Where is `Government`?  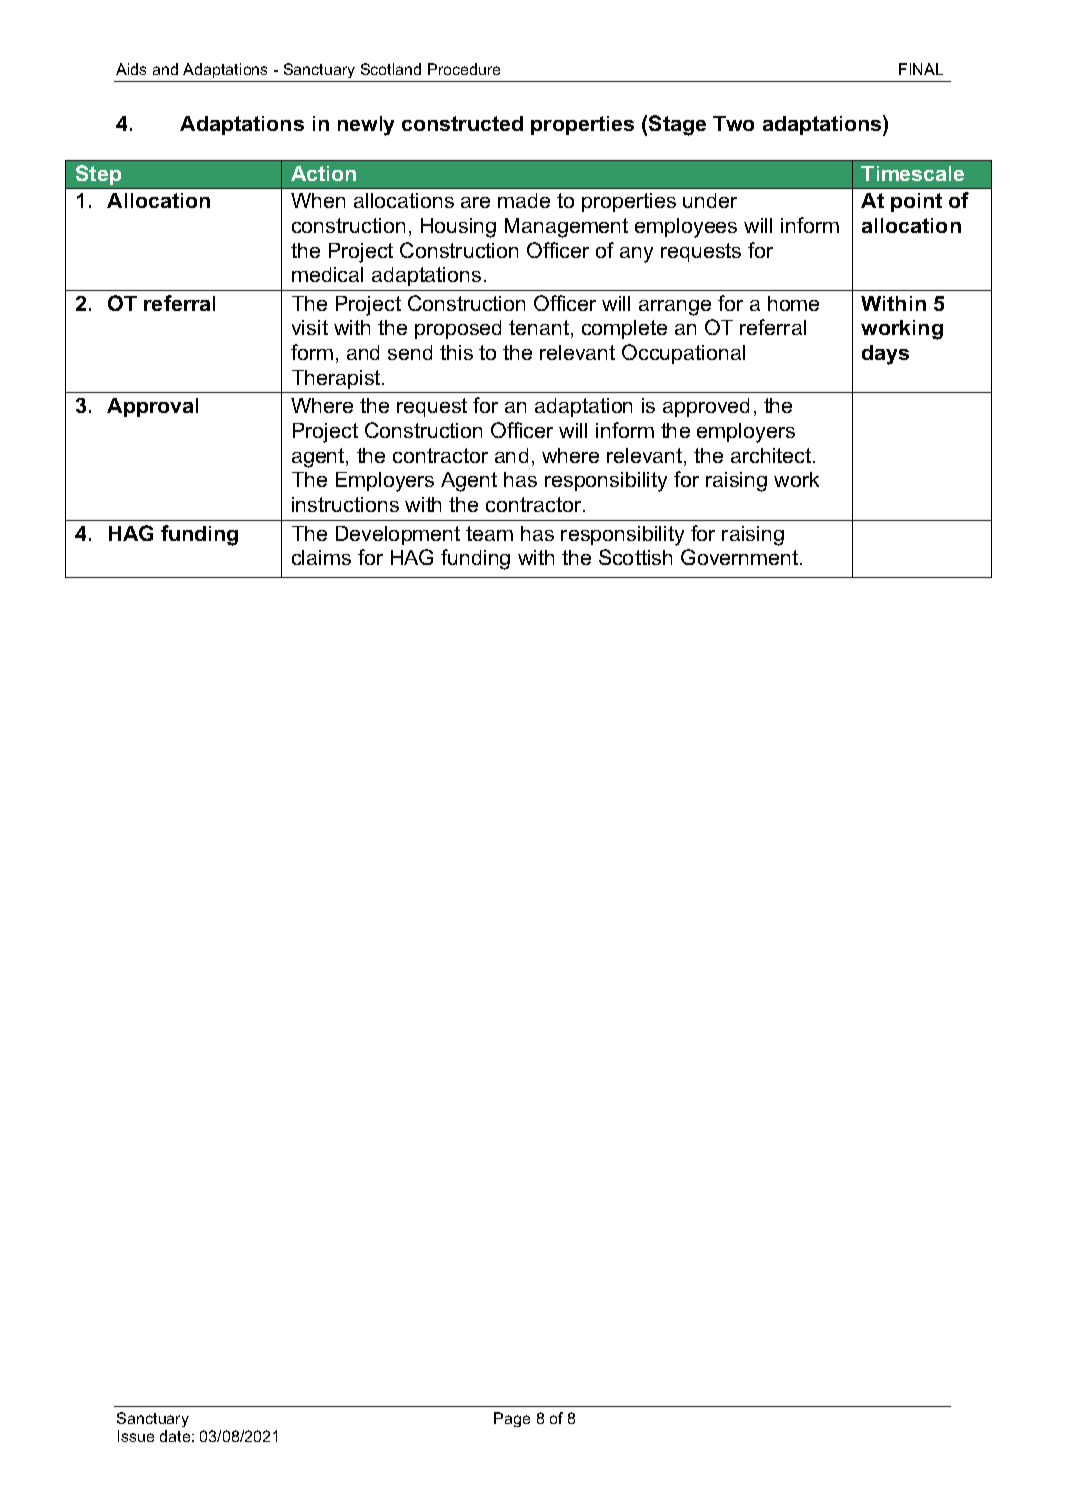
Government is located at coordinates (741, 557).
